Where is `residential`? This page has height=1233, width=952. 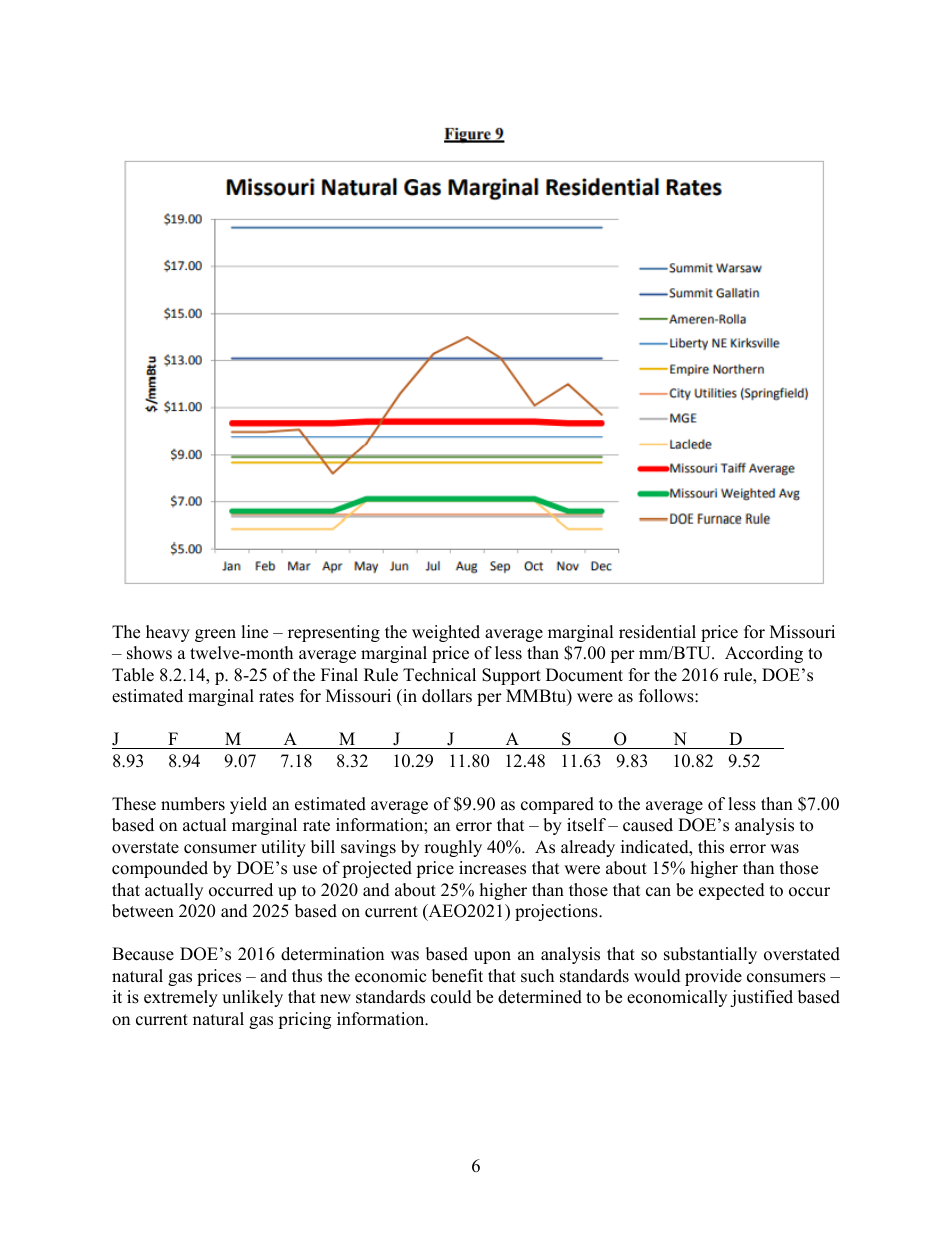
residential is located at coordinates (657, 632).
